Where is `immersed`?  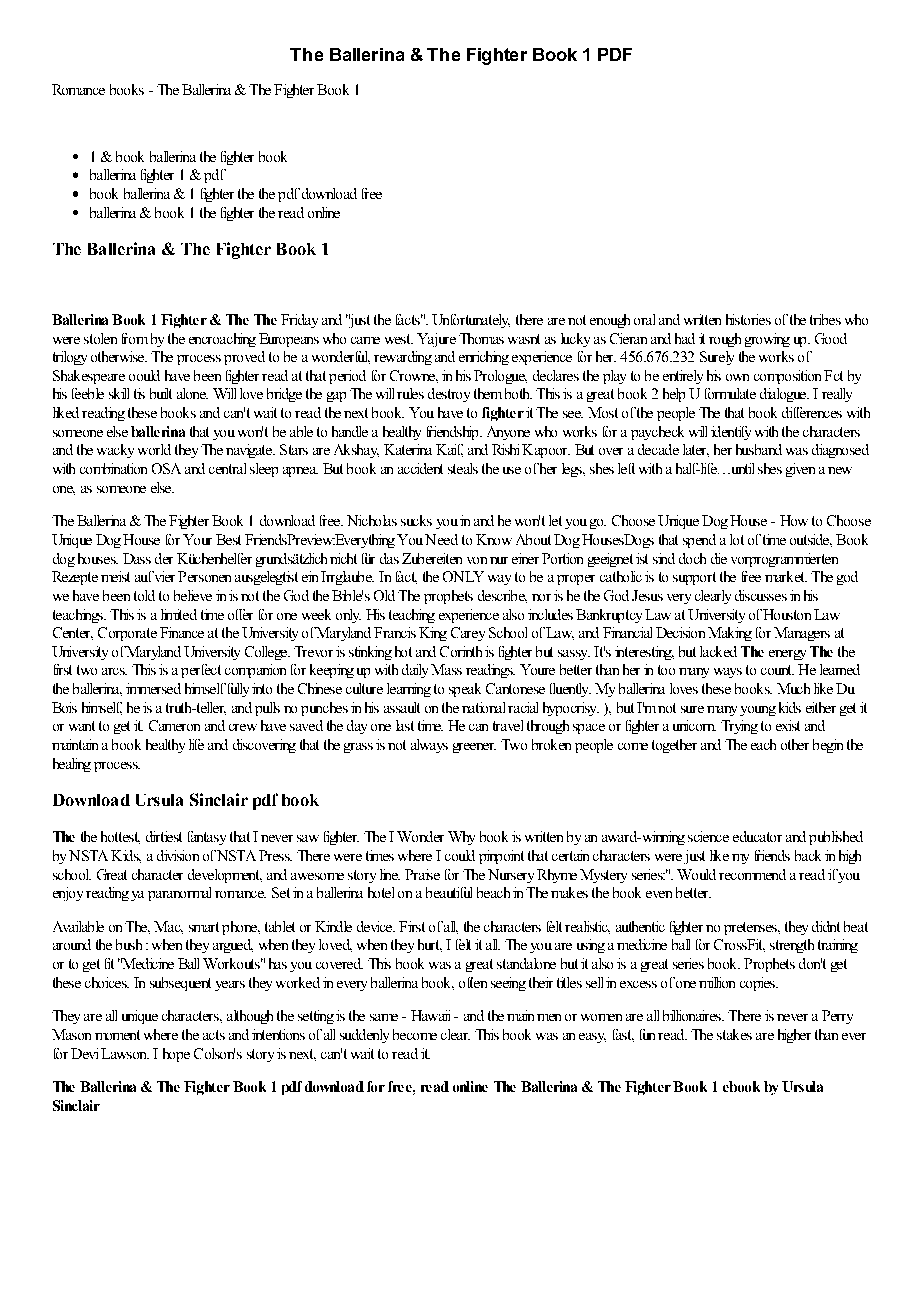 immersed is located at coordinates (153, 688).
